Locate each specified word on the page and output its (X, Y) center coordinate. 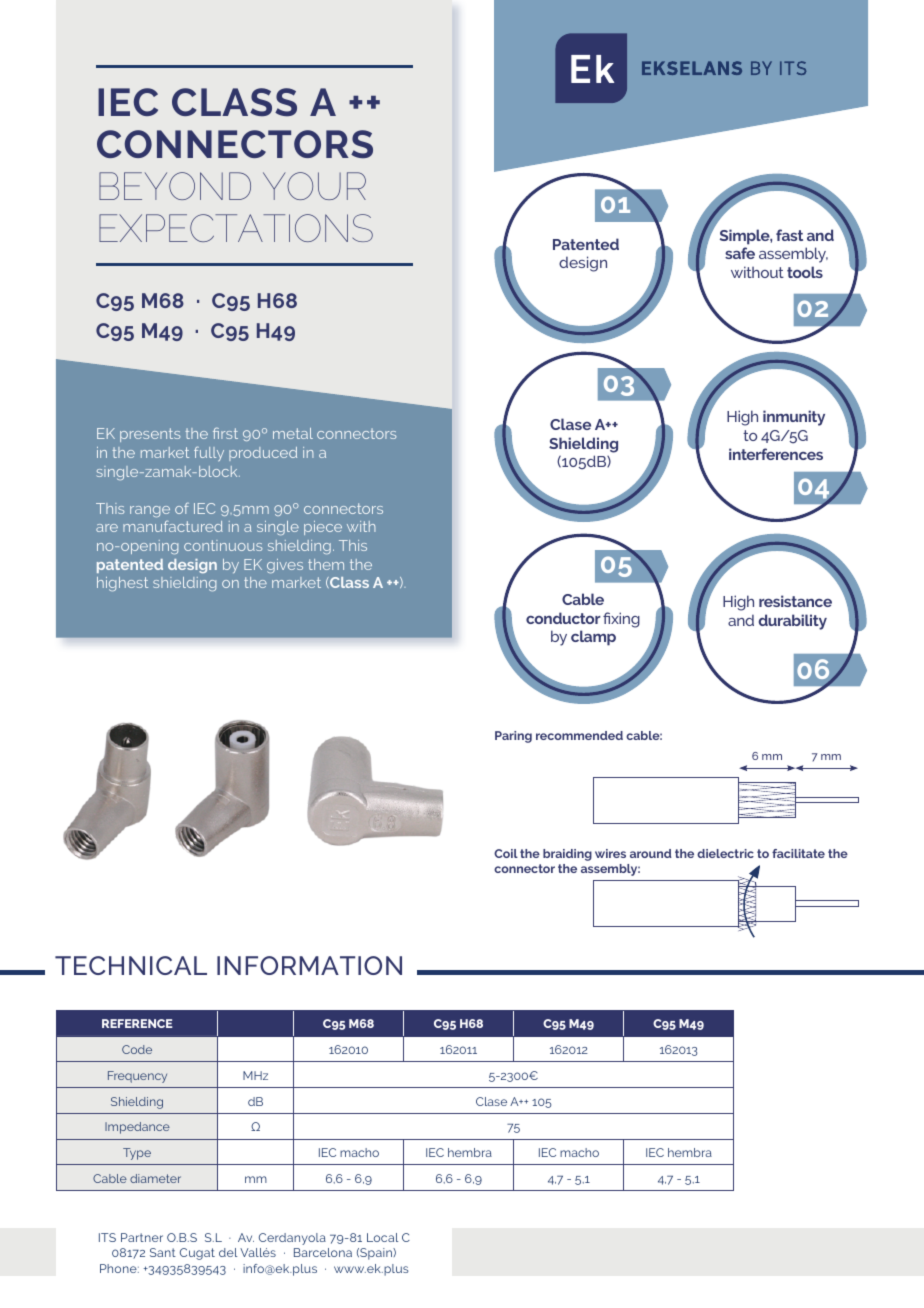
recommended (579, 735)
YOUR (314, 186)
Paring (513, 737)
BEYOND (175, 186)
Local (382, 1237)
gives (285, 566)
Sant (163, 1252)
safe (740, 253)
